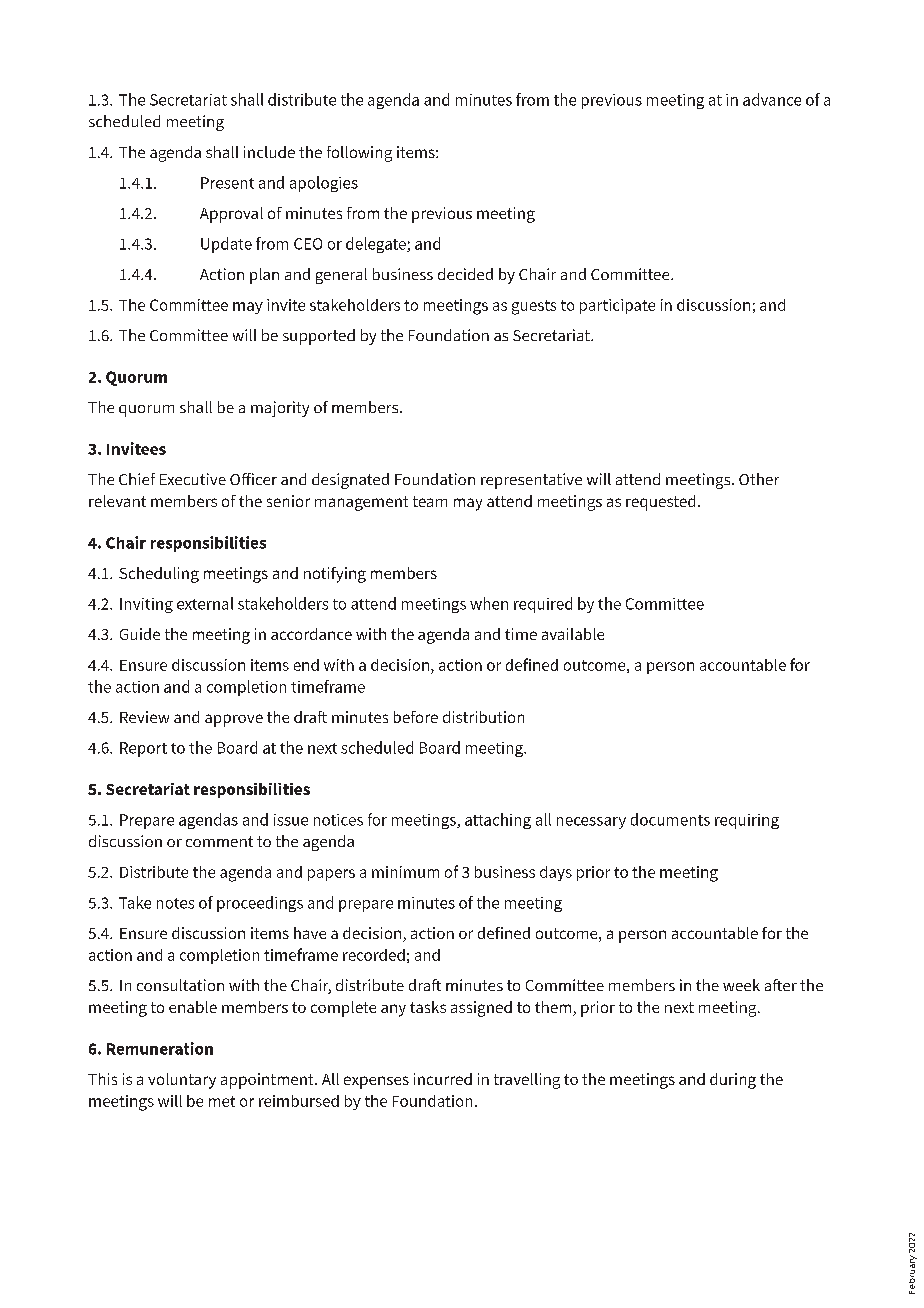 The image size is (924, 1308). I want to click on Report, so click(143, 749).
